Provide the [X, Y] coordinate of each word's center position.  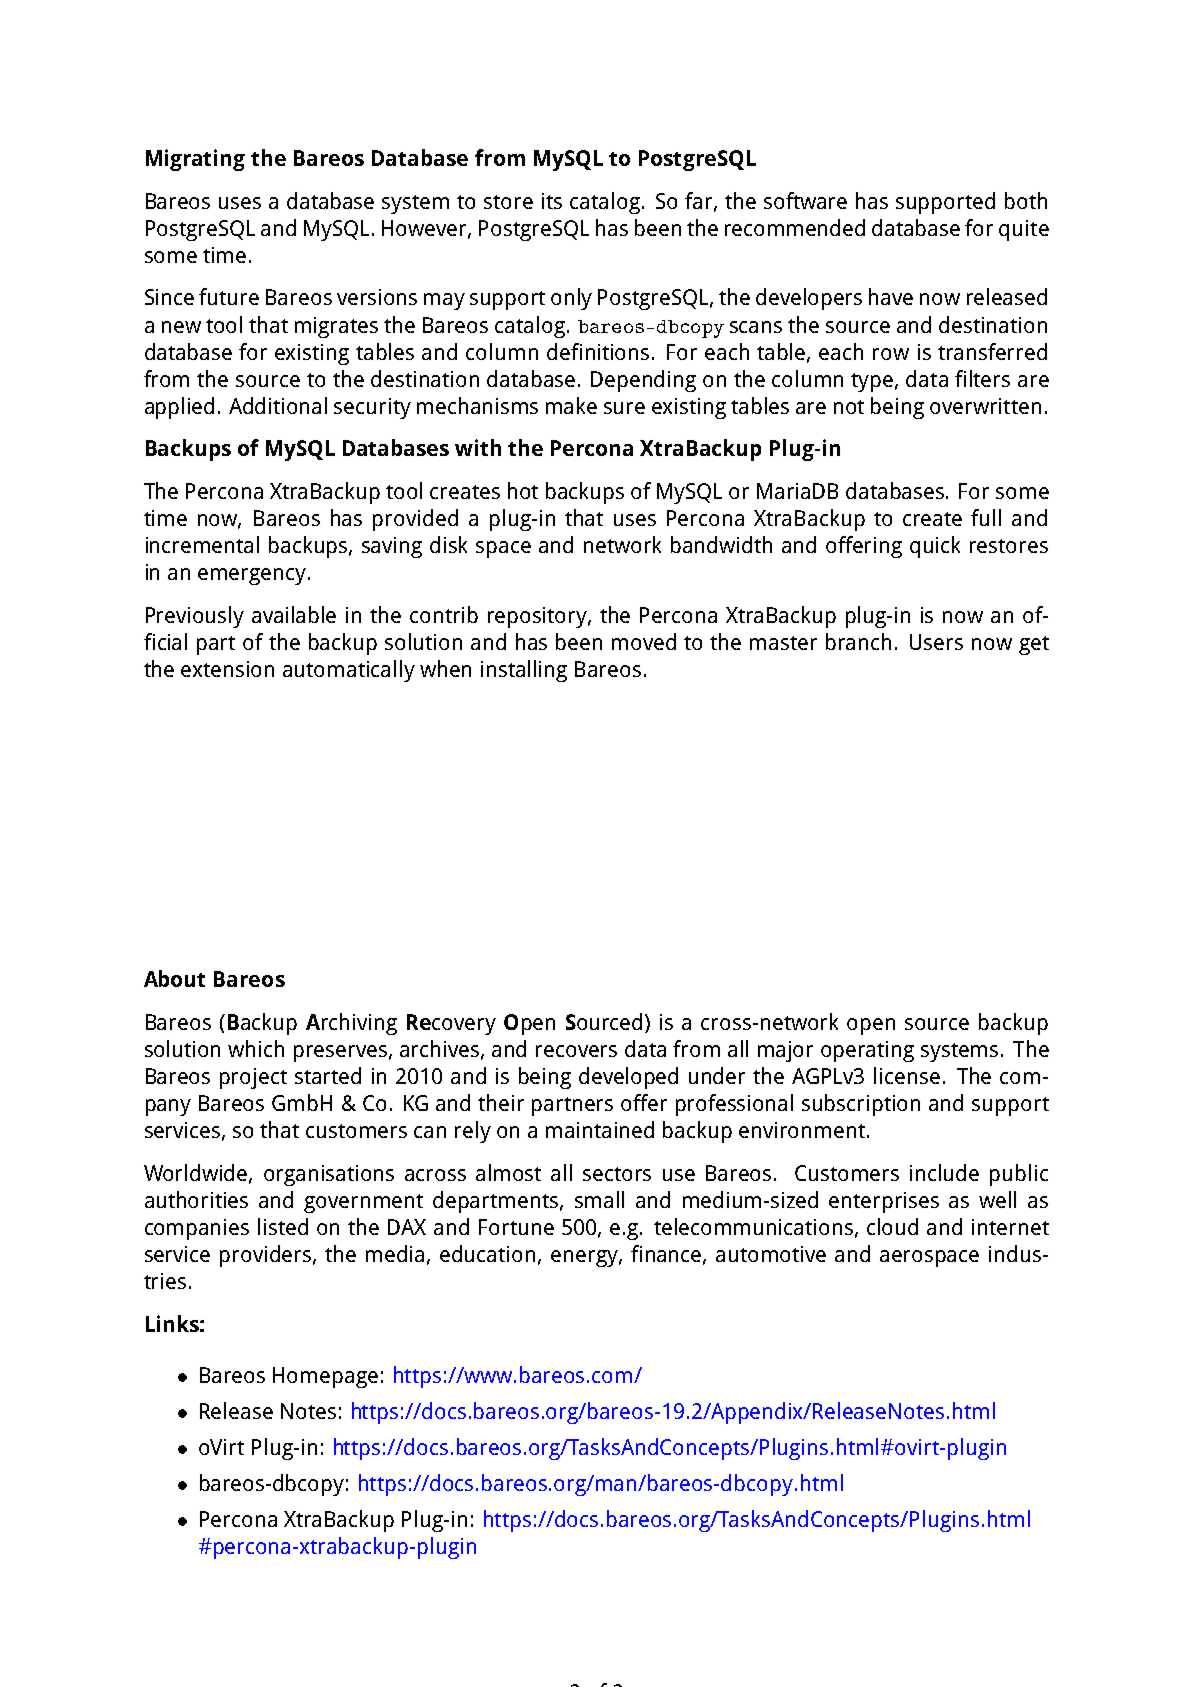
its [552, 201]
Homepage [325, 1377]
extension [227, 669]
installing [524, 671]
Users [936, 642]
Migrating [195, 160]
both [1026, 200]
